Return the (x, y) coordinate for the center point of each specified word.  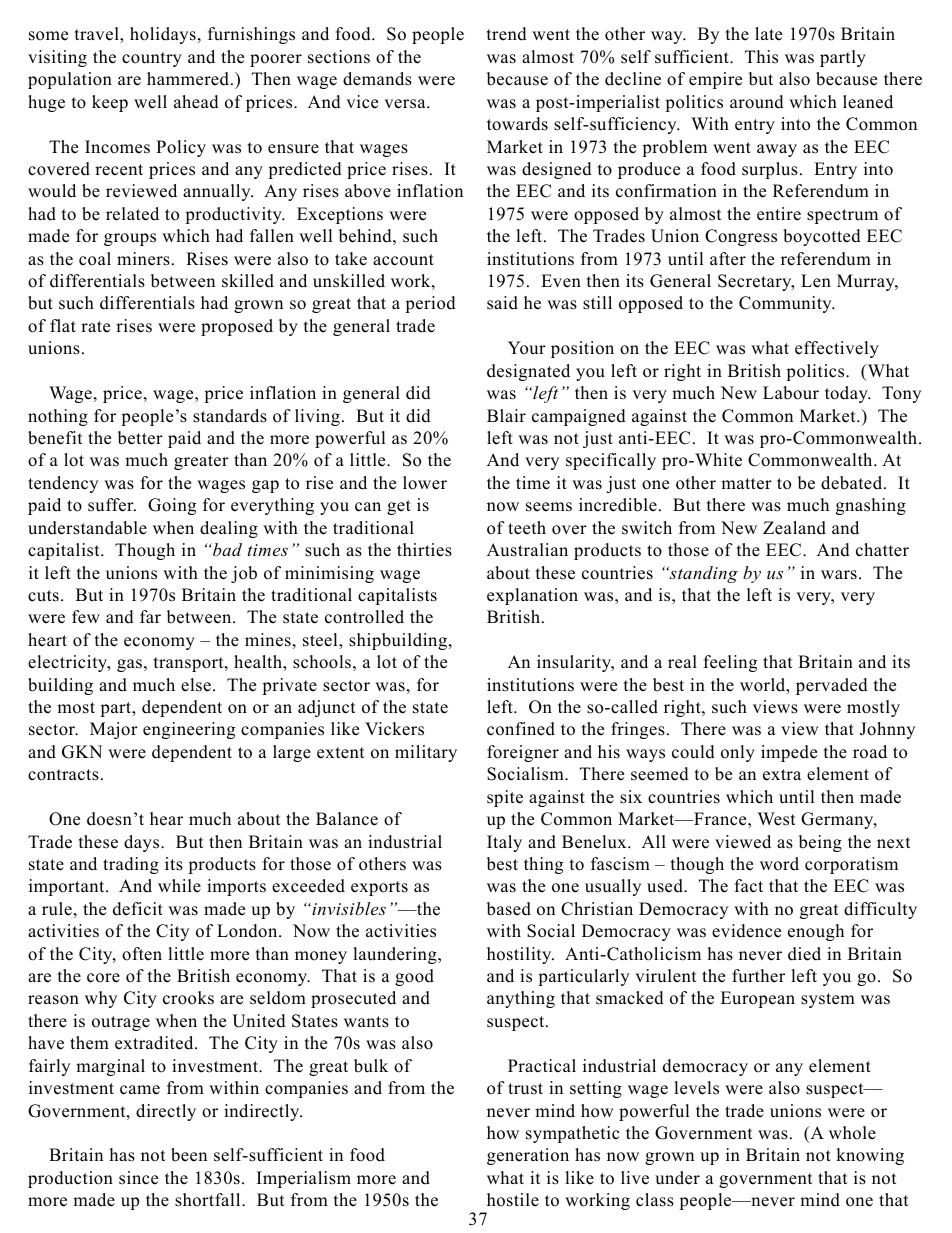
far (150, 616)
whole (852, 1133)
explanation (532, 596)
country (152, 59)
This (761, 57)
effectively (837, 349)
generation (528, 1156)
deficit (138, 909)
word (779, 864)
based (509, 909)
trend (507, 34)
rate (95, 327)
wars (839, 575)
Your (527, 348)
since (138, 1178)
